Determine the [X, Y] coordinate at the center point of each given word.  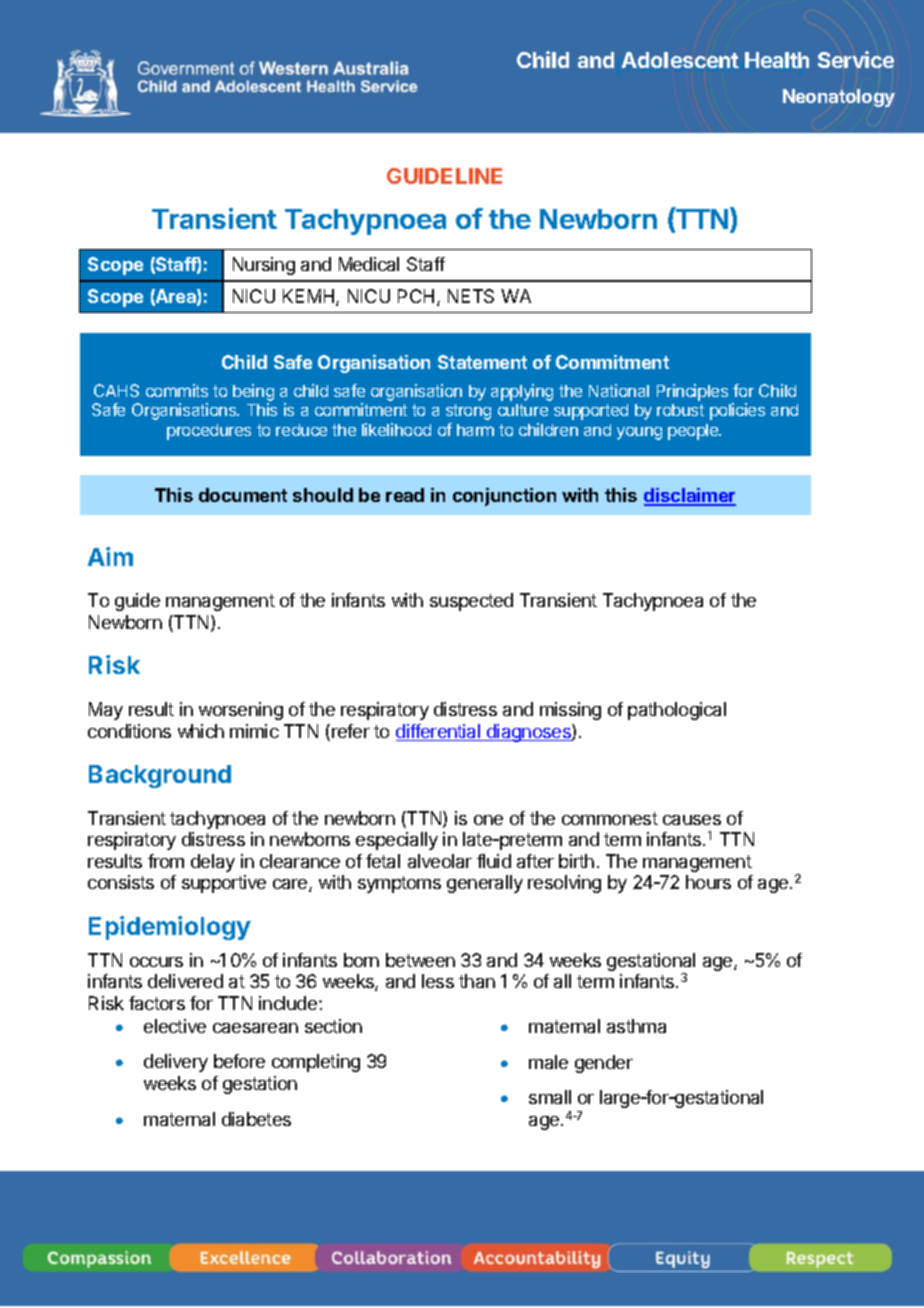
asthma [636, 1026]
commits [177, 390]
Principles [692, 392]
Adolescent [680, 60]
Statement [482, 362]
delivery [176, 1063]
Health [777, 60]
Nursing [264, 266]
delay [213, 863]
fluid [494, 861]
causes [692, 820]
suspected [471, 602]
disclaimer [690, 496]
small [550, 1097]
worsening [241, 711]
